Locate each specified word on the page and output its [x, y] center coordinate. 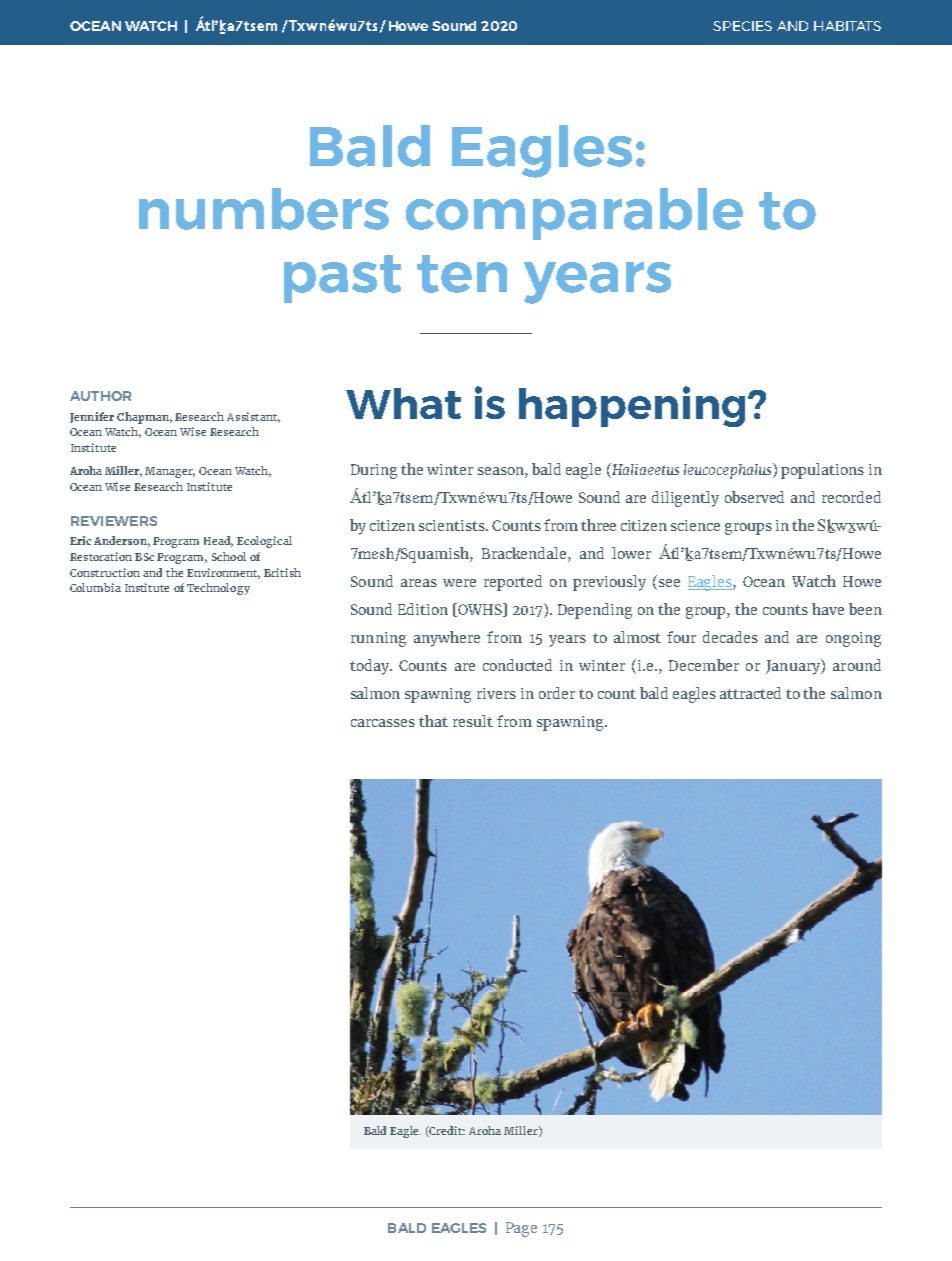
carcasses [383, 723]
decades [730, 637]
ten [462, 274]
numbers [264, 209]
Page [521, 1229]
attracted [750, 693]
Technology [218, 589]
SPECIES [742, 26]
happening [632, 406]
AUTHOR [100, 396]
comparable [574, 214]
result [473, 721]
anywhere [447, 639]
